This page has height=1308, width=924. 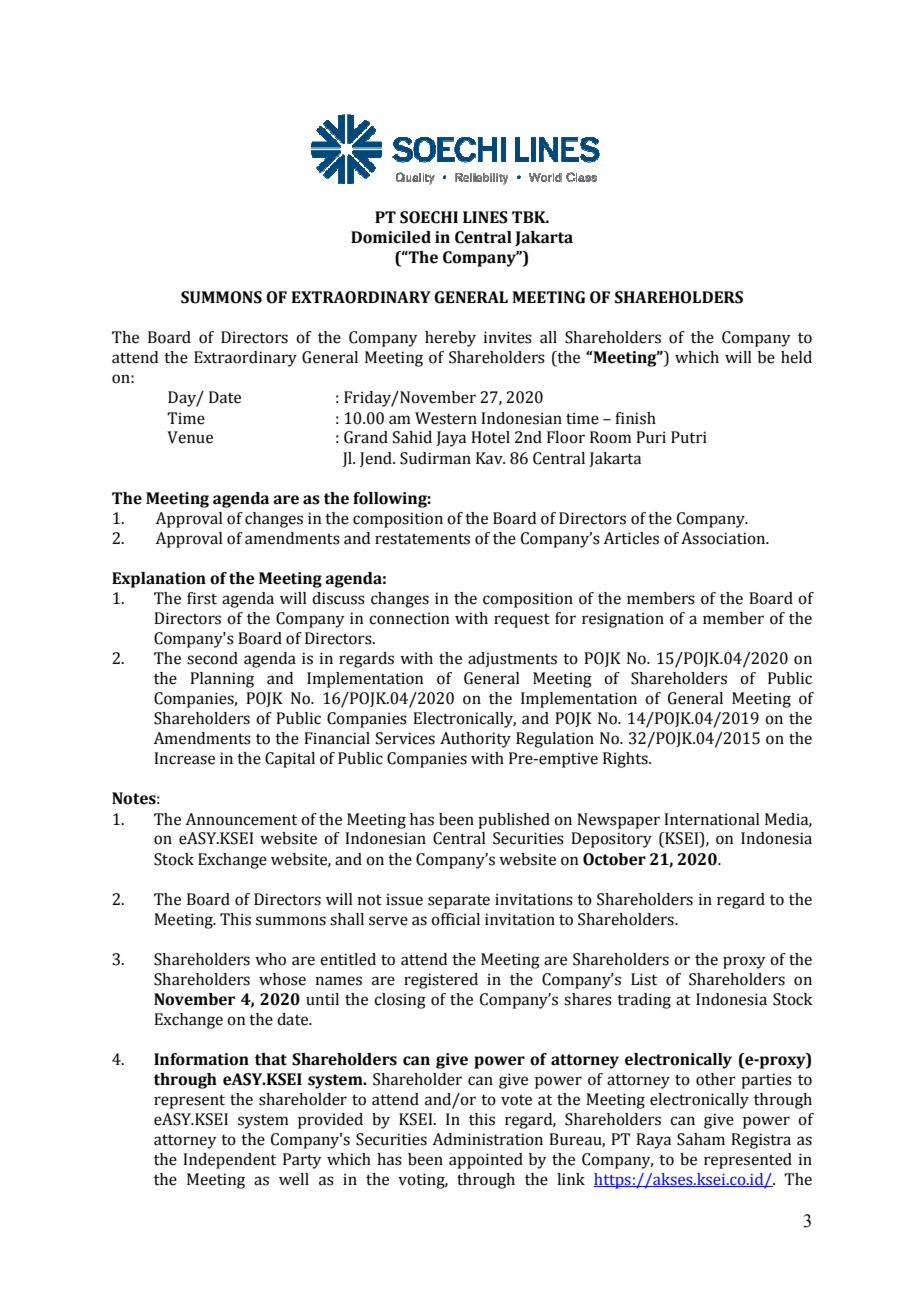 What do you see at coordinates (724, 538) in the page?
I see `Association` at bounding box center [724, 538].
